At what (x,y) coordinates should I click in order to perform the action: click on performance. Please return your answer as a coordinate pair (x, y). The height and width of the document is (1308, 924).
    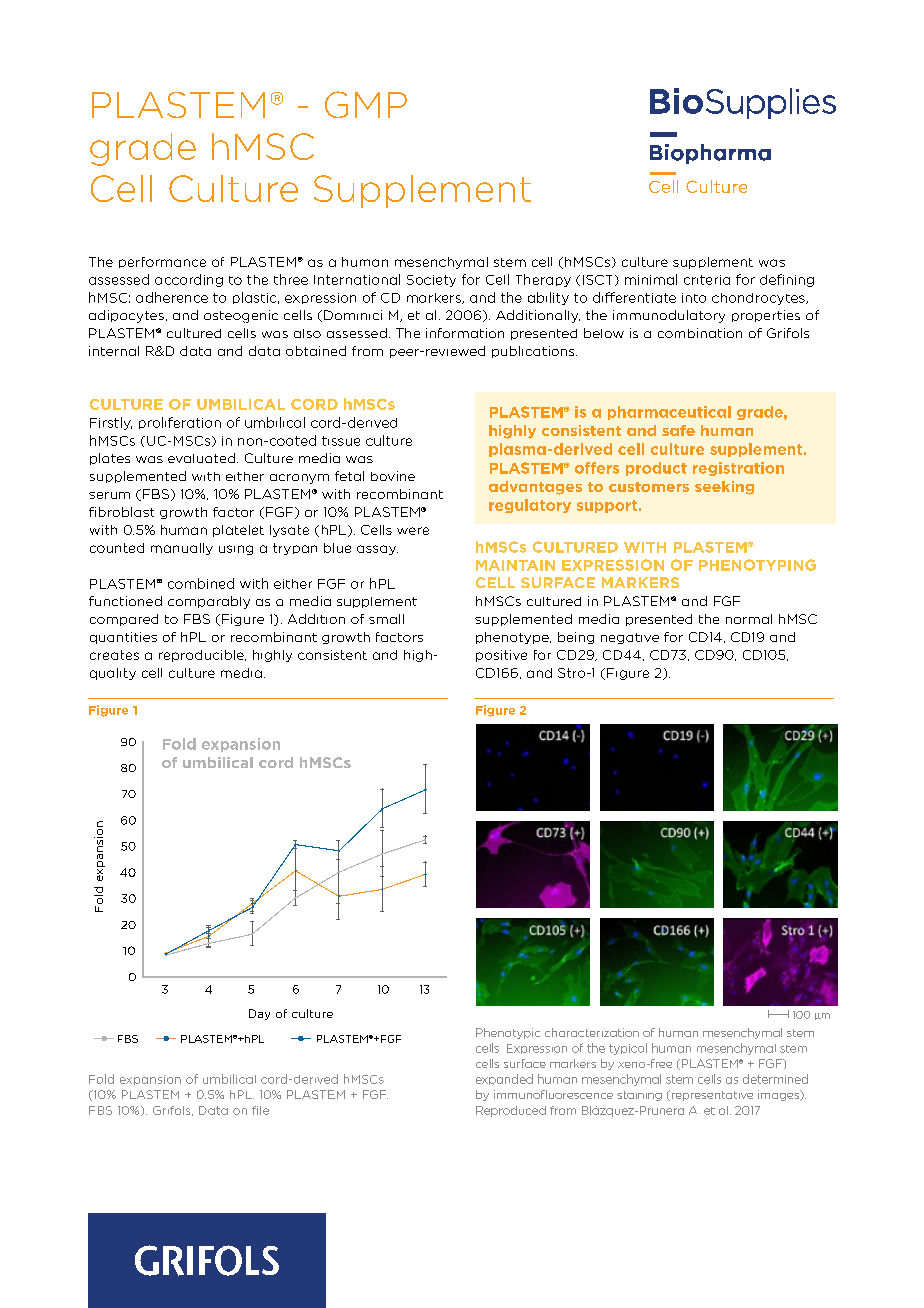
    Looking at the image, I should click on (162, 262).
